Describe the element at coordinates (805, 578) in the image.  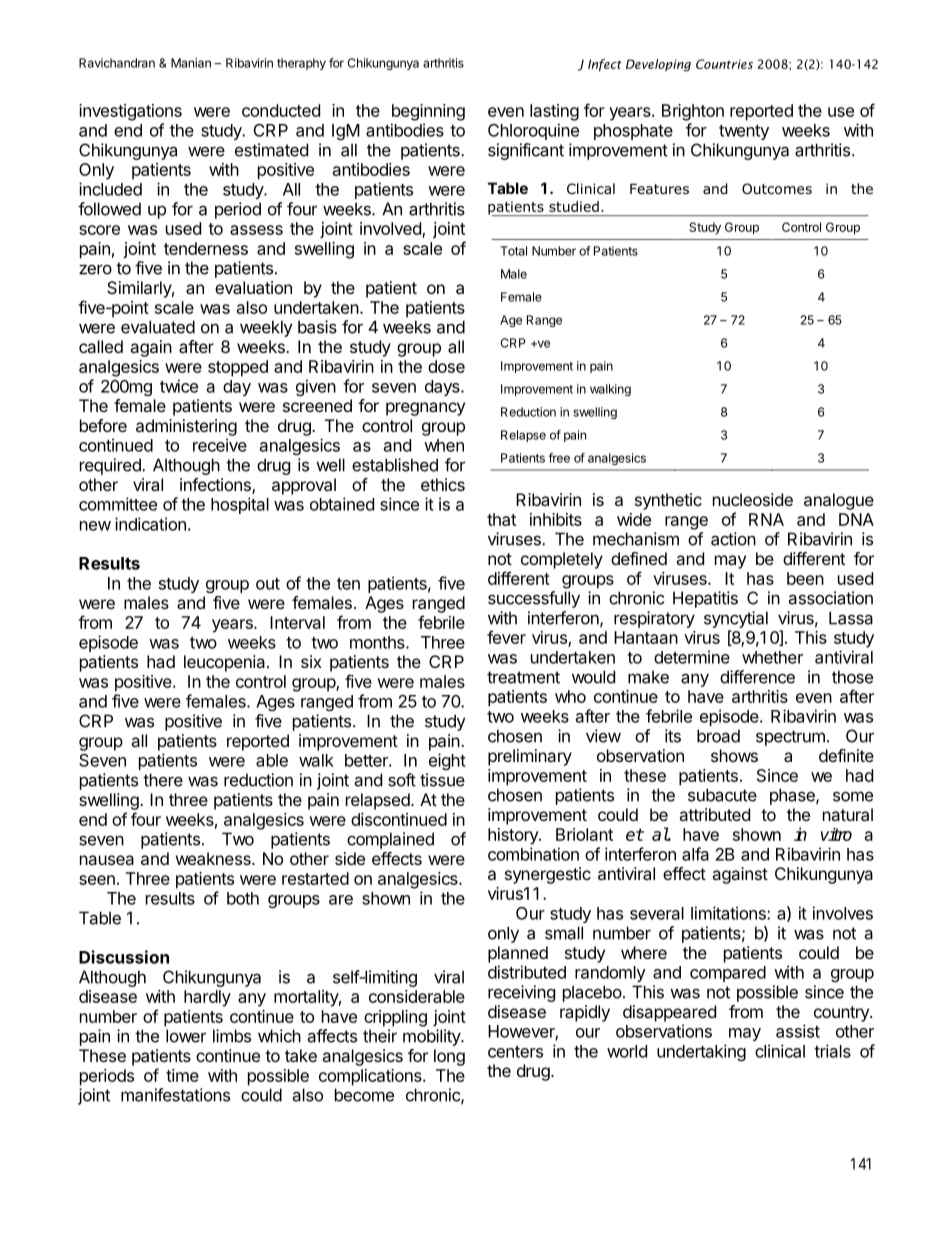
I see `been` at that location.
